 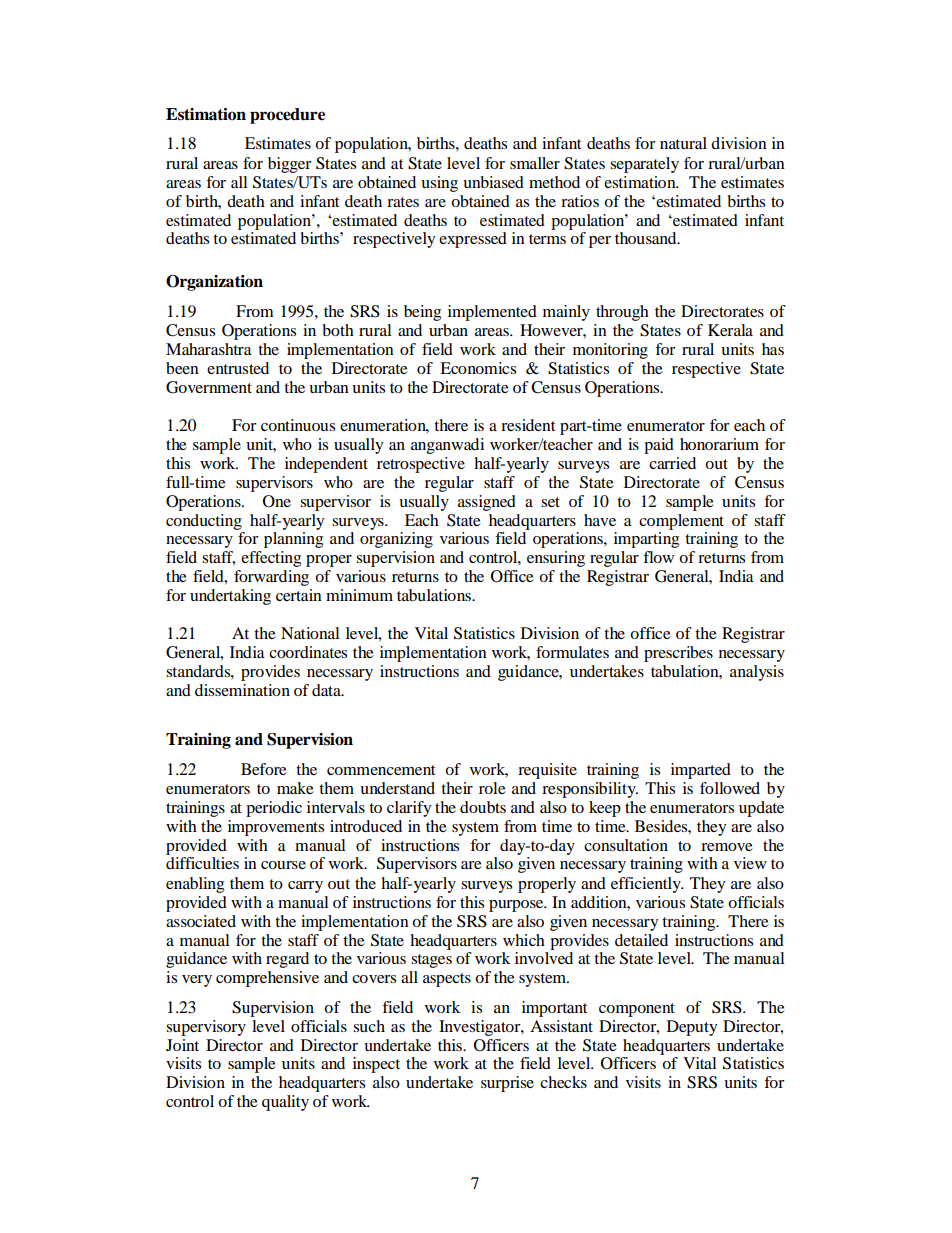 What do you see at coordinates (727, 847) in the screenshot?
I see `remove` at bounding box center [727, 847].
